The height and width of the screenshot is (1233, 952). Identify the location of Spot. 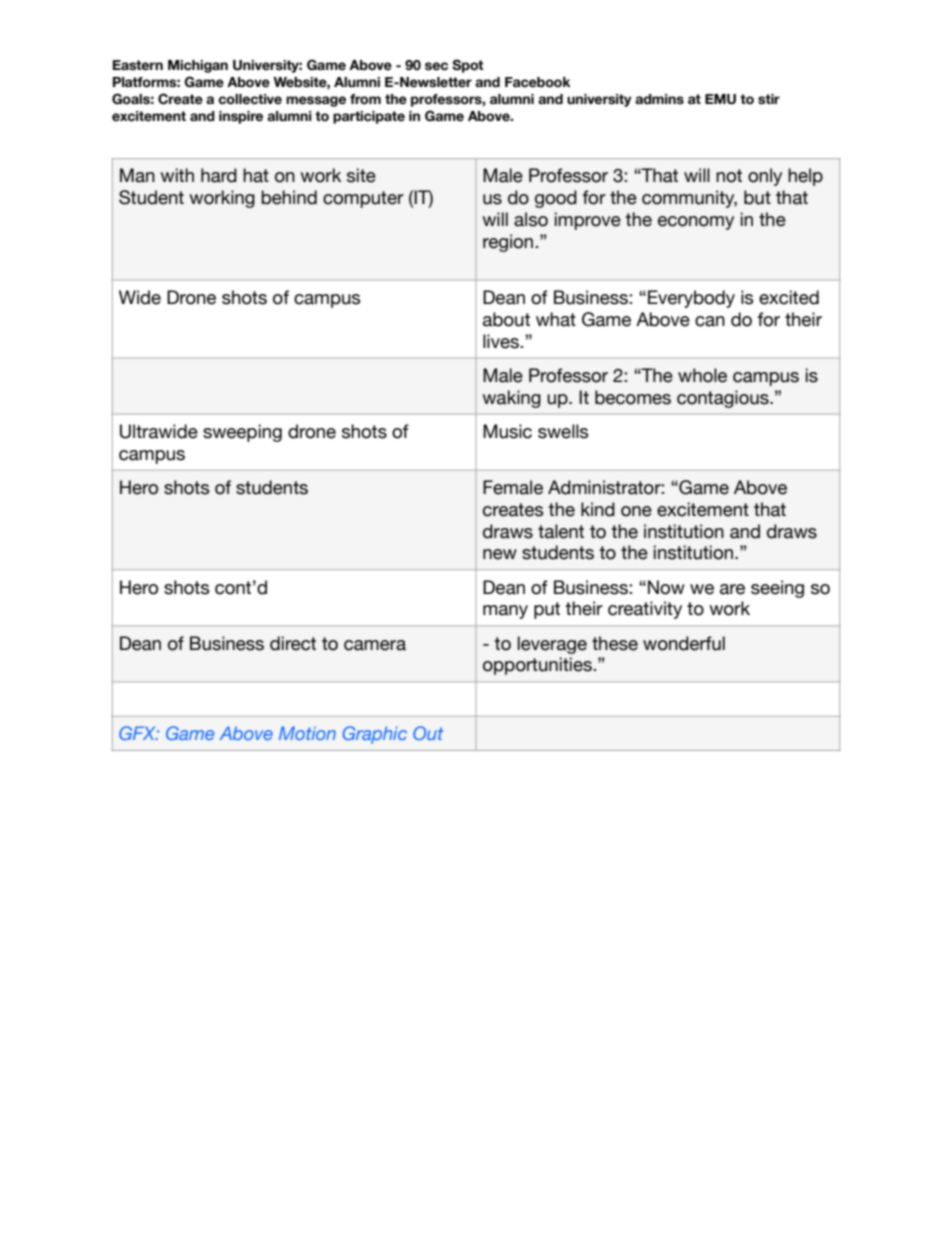
(467, 66).
